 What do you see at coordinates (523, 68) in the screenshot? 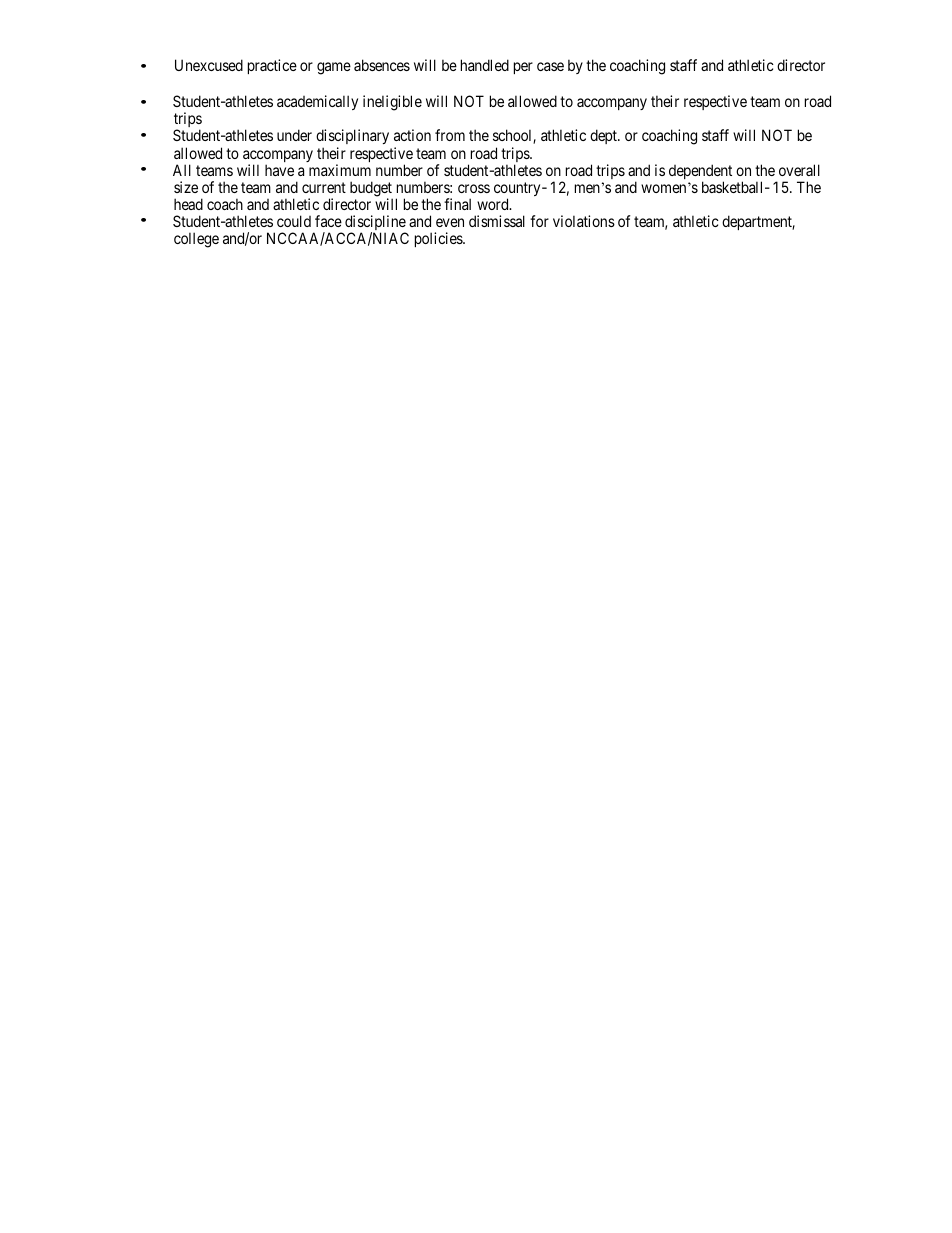
I see `per` at bounding box center [523, 68].
